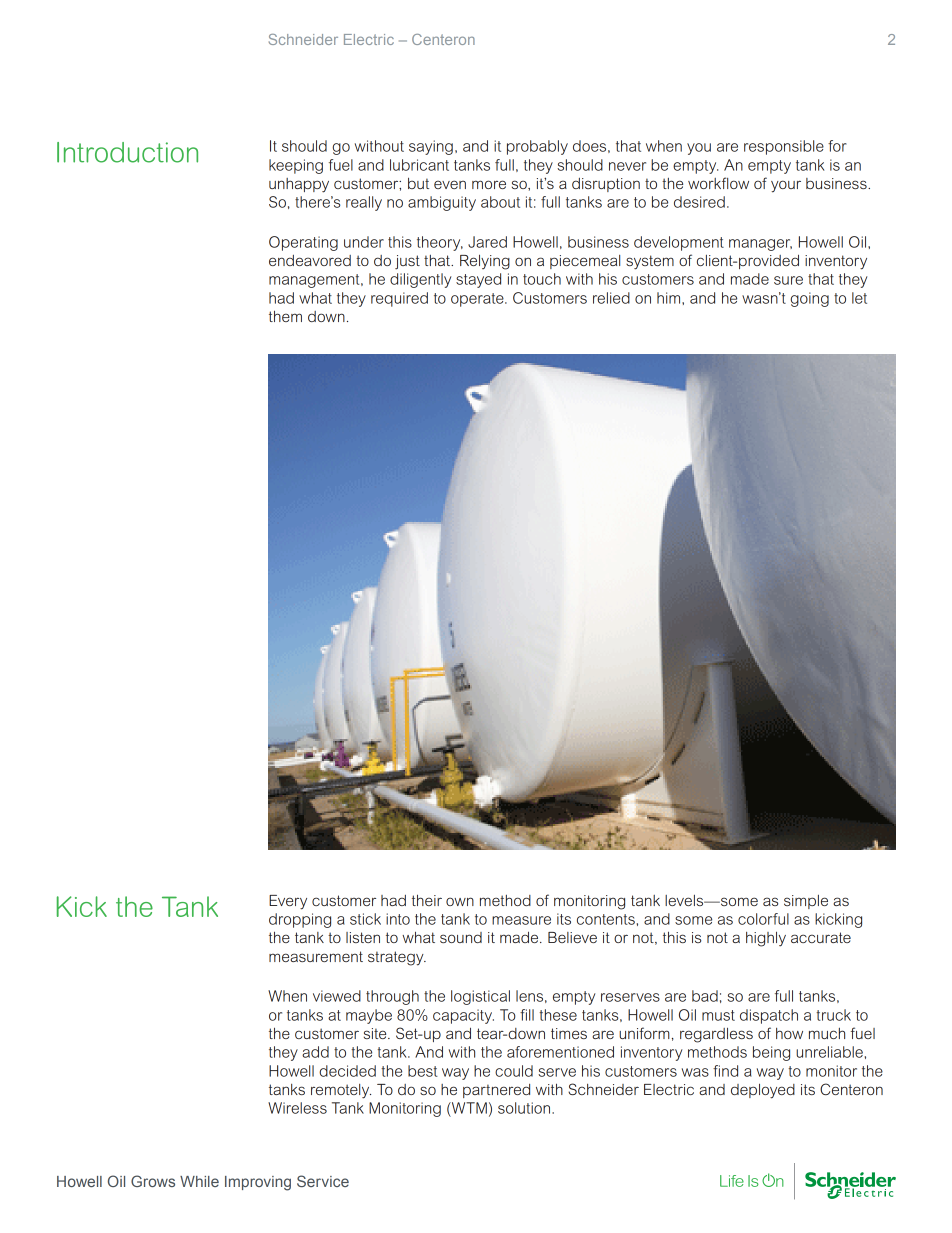 The image size is (952, 1233). I want to click on your, so click(786, 186).
